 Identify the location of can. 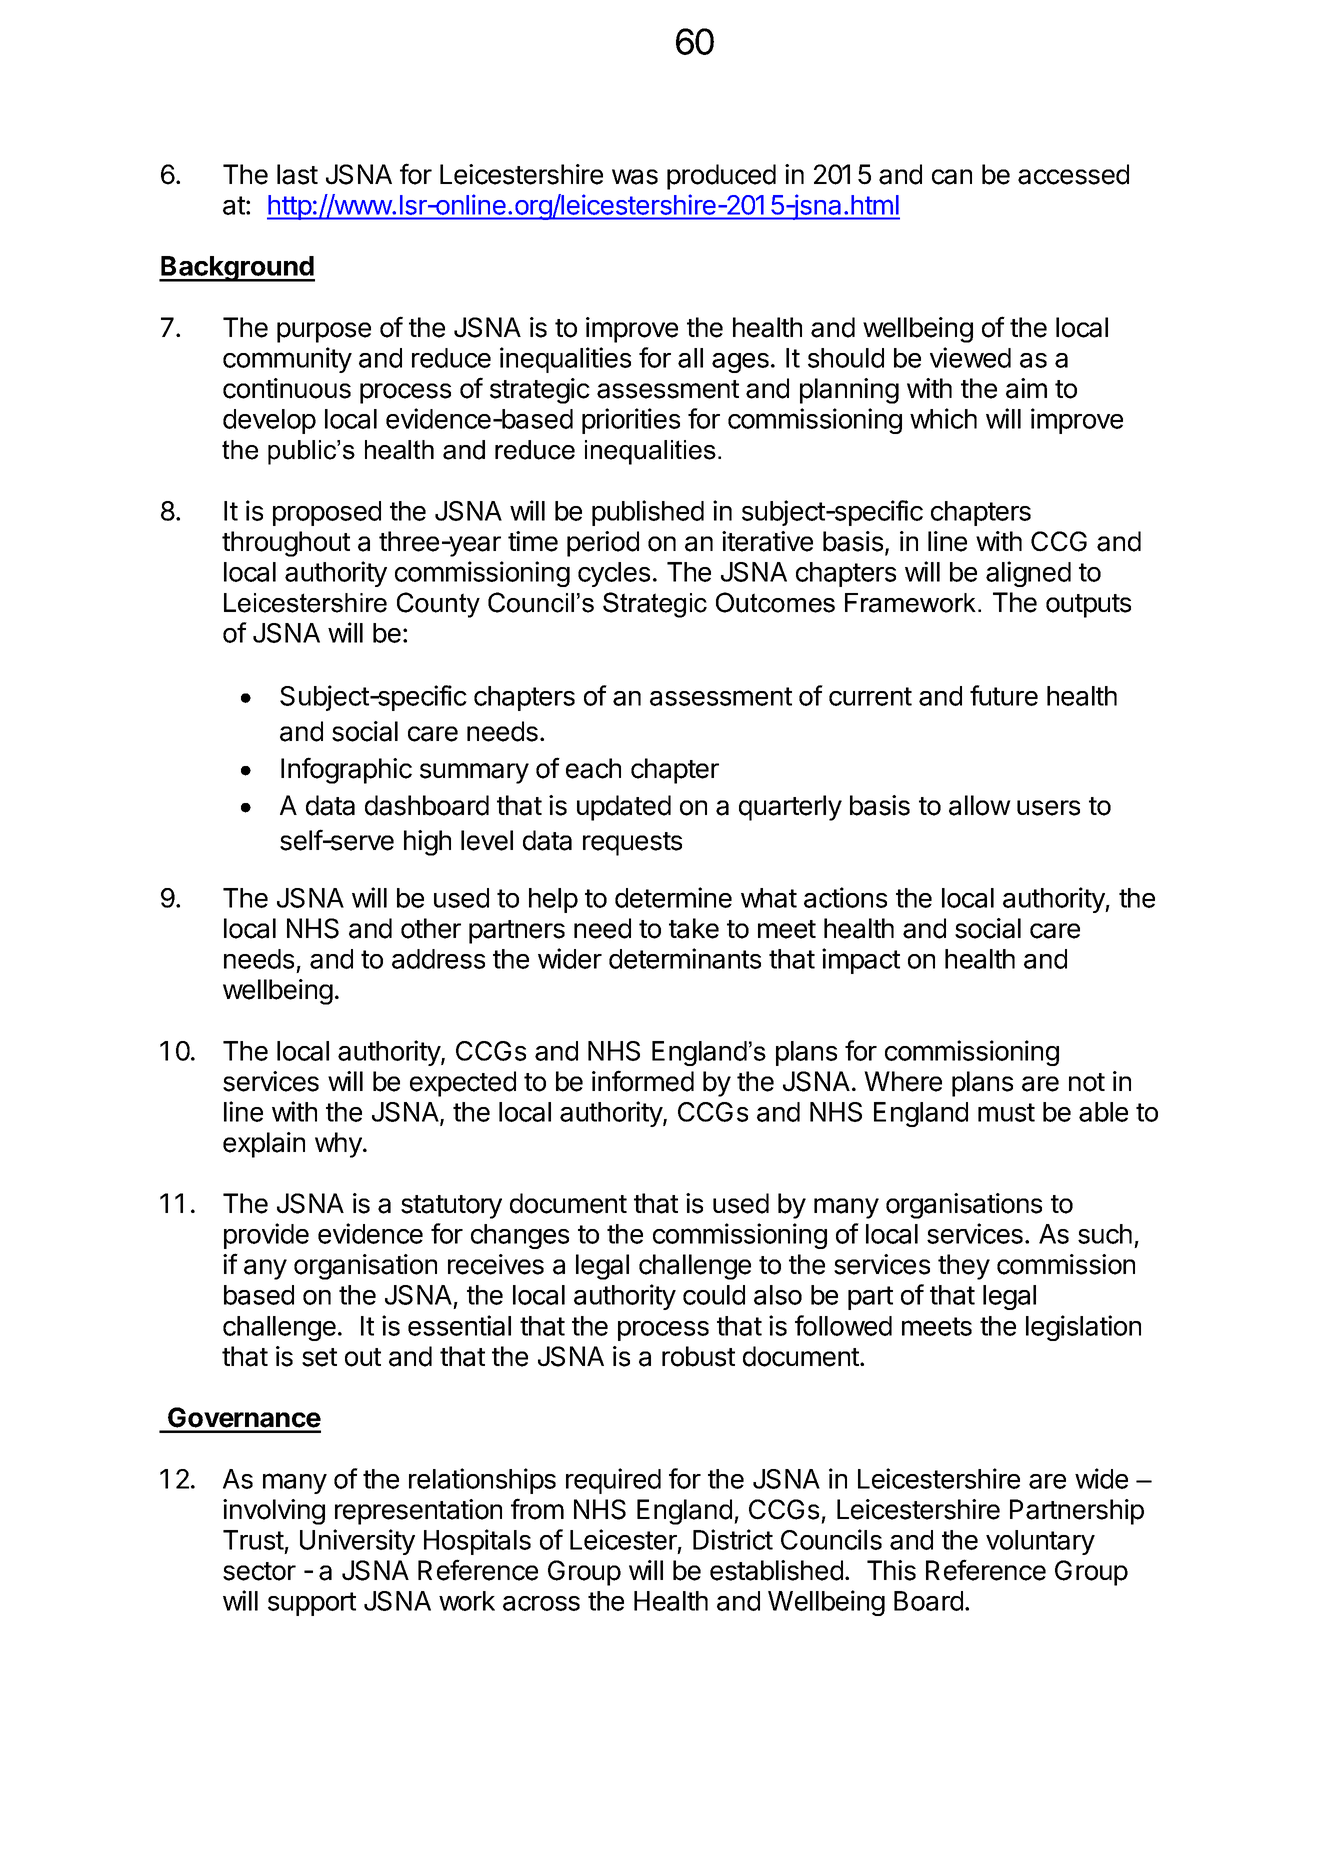
(952, 177).
